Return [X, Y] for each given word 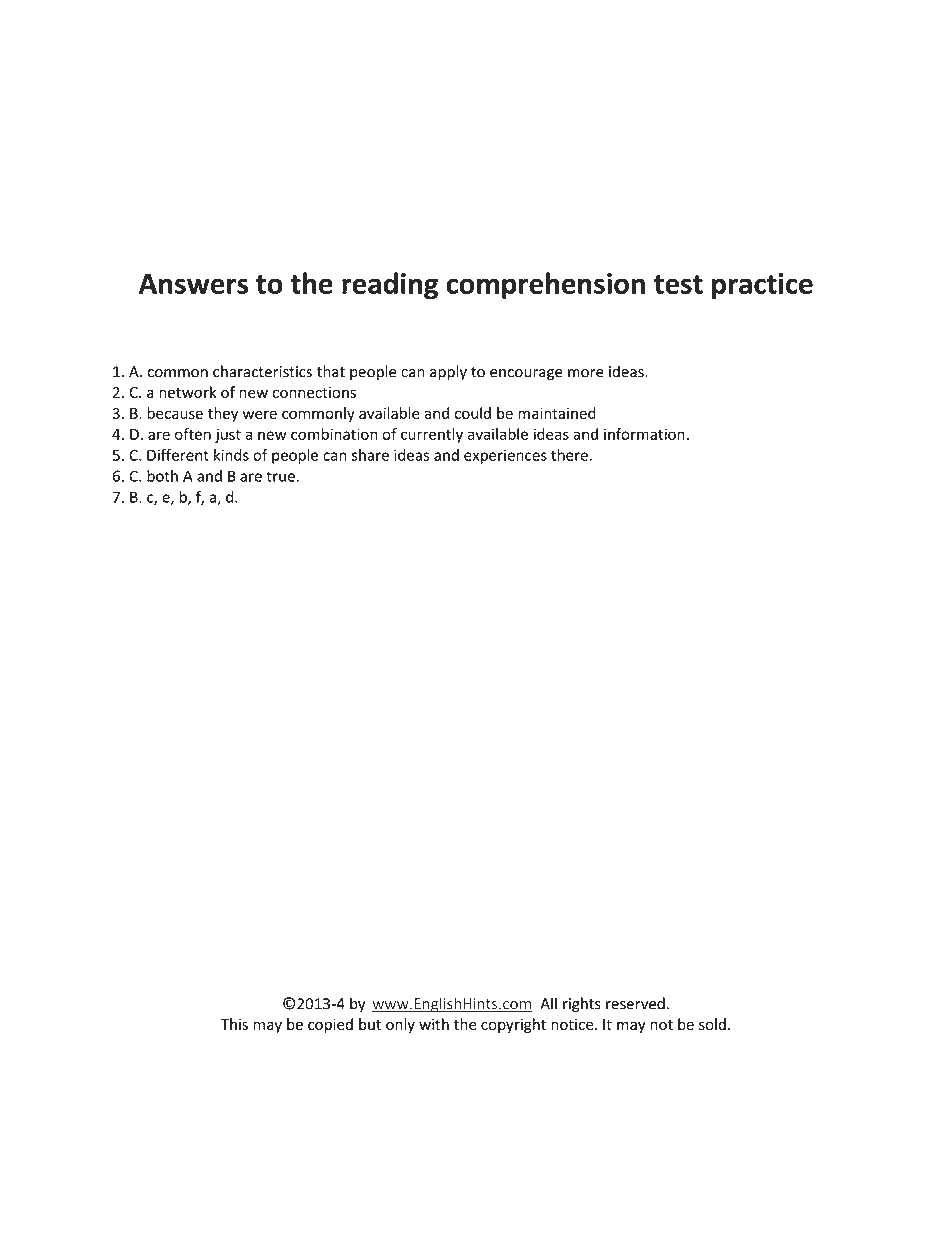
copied [330, 1025]
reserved [635, 1003]
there [569, 455]
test [678, 284]
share [370, 455]
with [434, 1024]
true [280, 476]
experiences [505, 456]
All [548, 1003]
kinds [231, 455]
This [234, 1024]
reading [390, 286]
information [644, 434]
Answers [193, 284]
